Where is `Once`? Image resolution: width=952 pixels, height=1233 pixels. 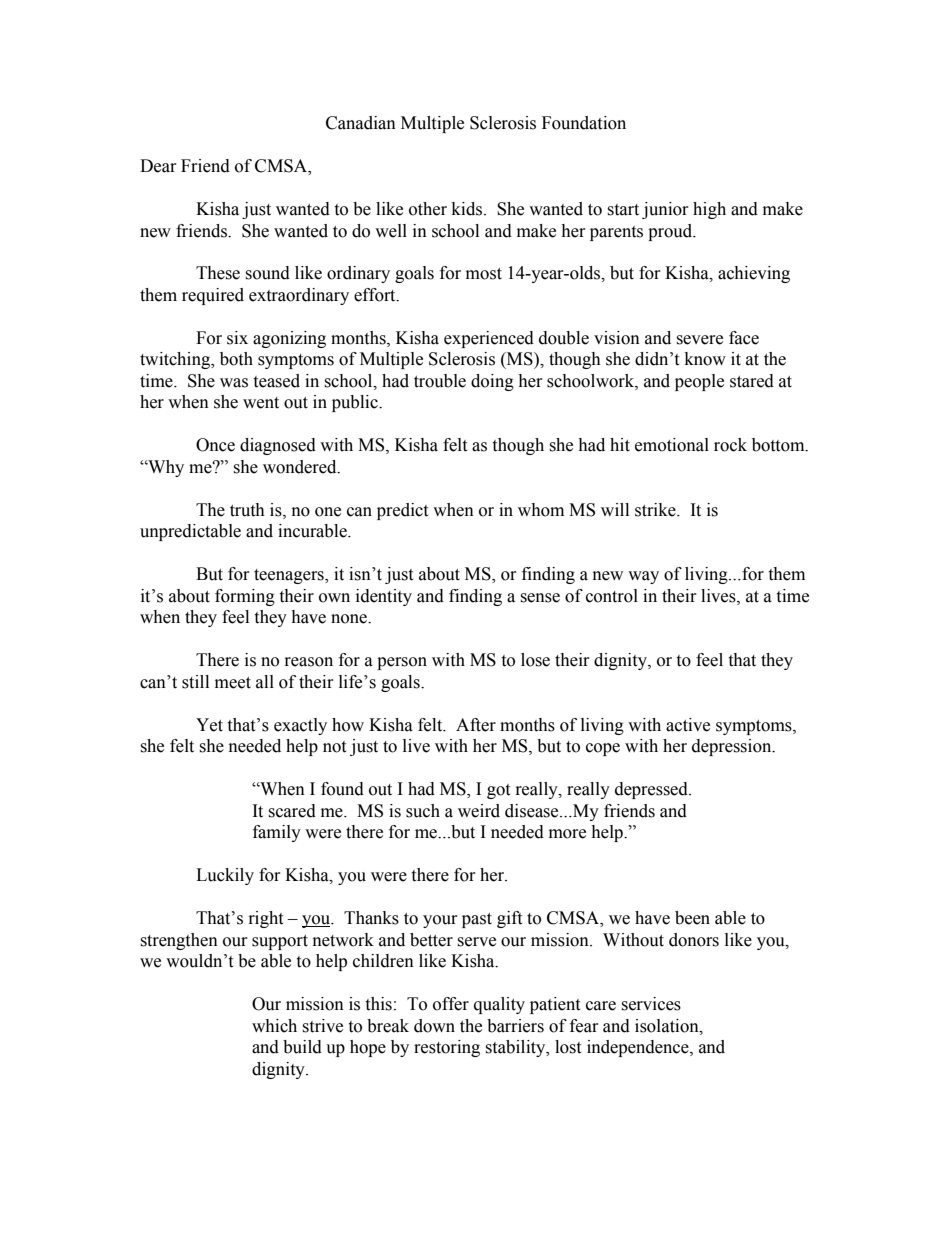 Once is located at coordinates (215, 445).
